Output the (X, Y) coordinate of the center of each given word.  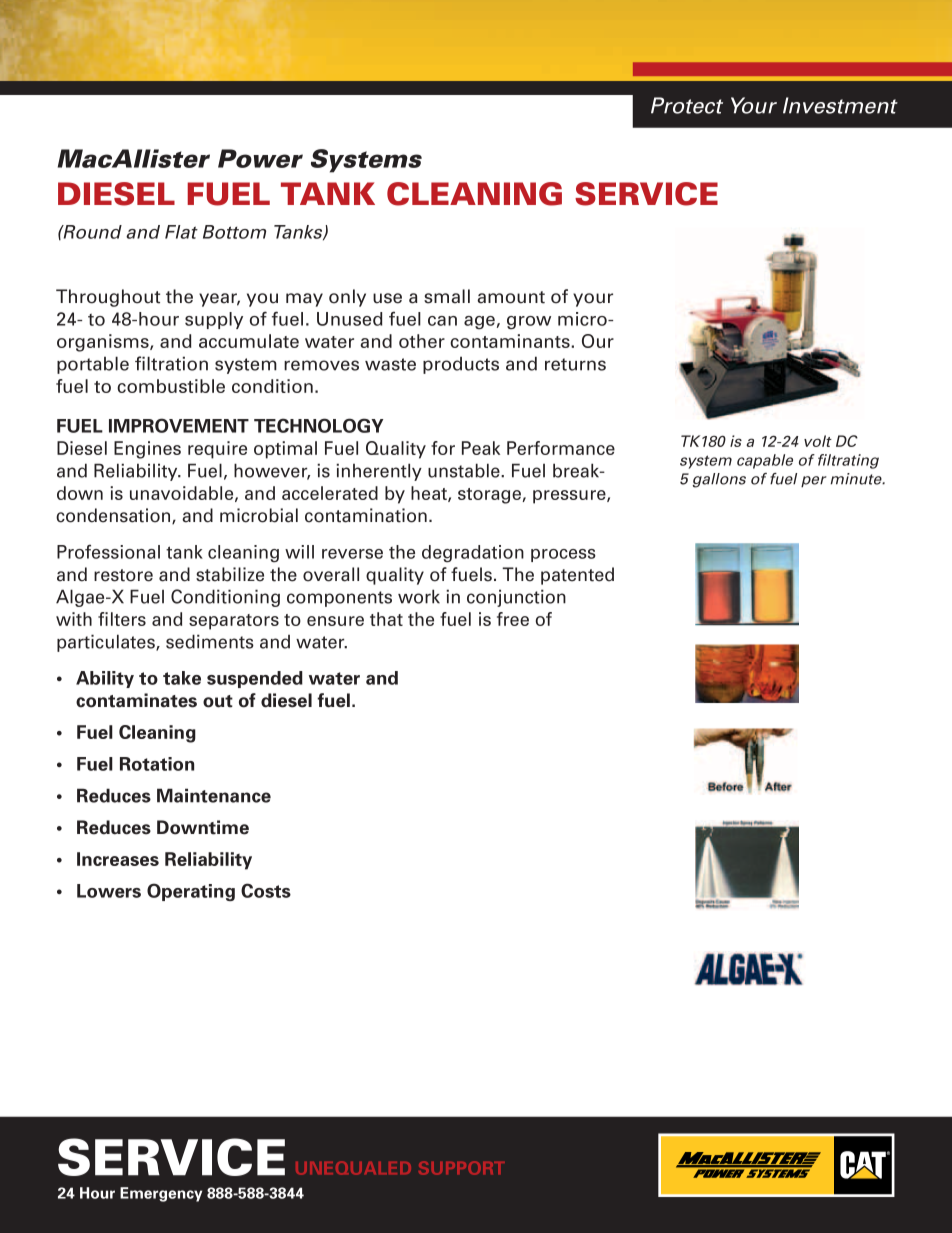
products (461, 365)
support (462, 1168)
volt (818, 441)
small (447, 296)
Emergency (161, 1194)
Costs (266, 890)
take (182, 678)
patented (577, 576)
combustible (171, 386)
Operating (191, 892)
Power (260, 158)
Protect (687, 105)
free (513, 619)
